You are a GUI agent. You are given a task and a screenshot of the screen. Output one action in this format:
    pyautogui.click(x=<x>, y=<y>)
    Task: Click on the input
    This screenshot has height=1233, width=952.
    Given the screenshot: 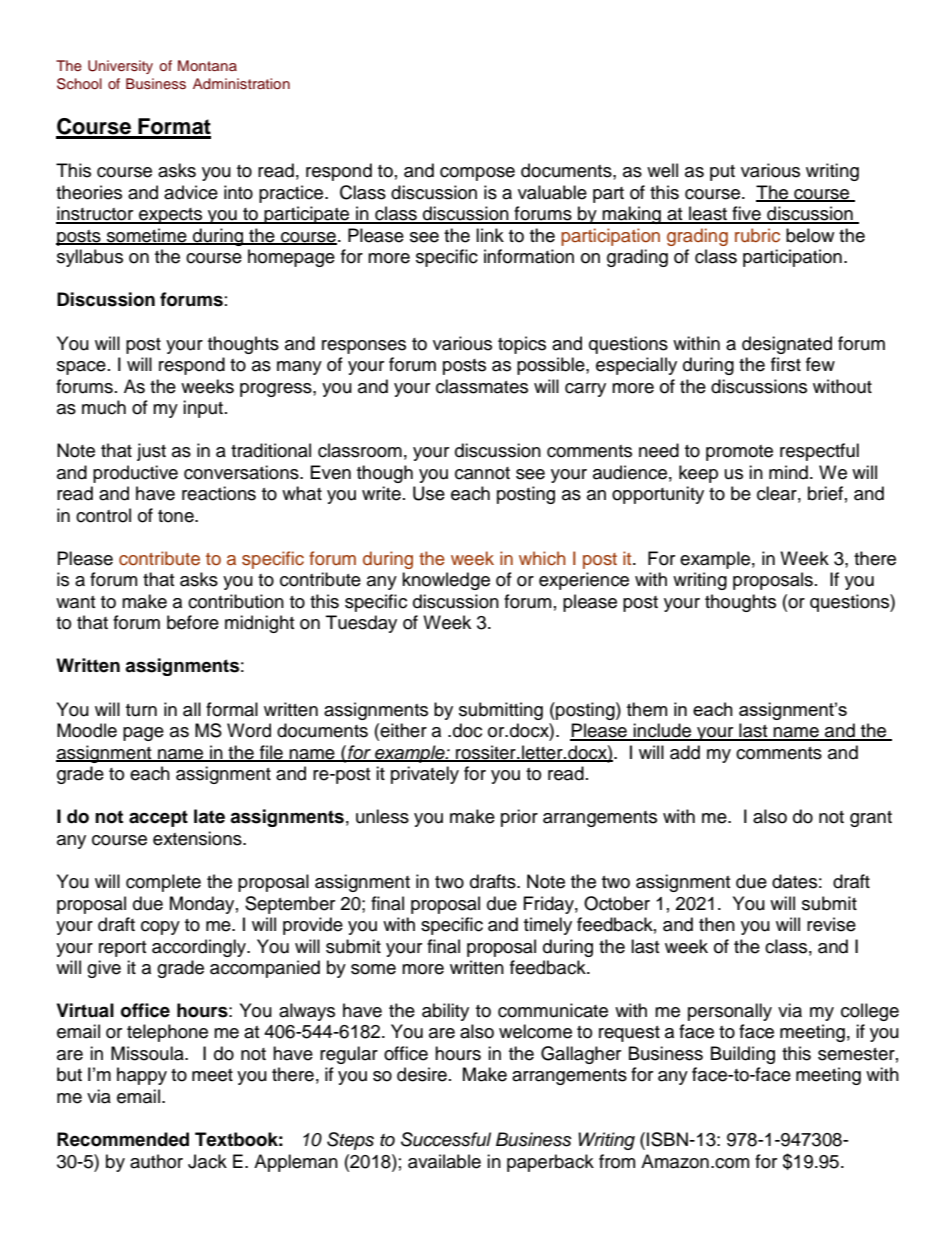 What is the action you would take?
    pyautogui.click(x=203, y=409)
